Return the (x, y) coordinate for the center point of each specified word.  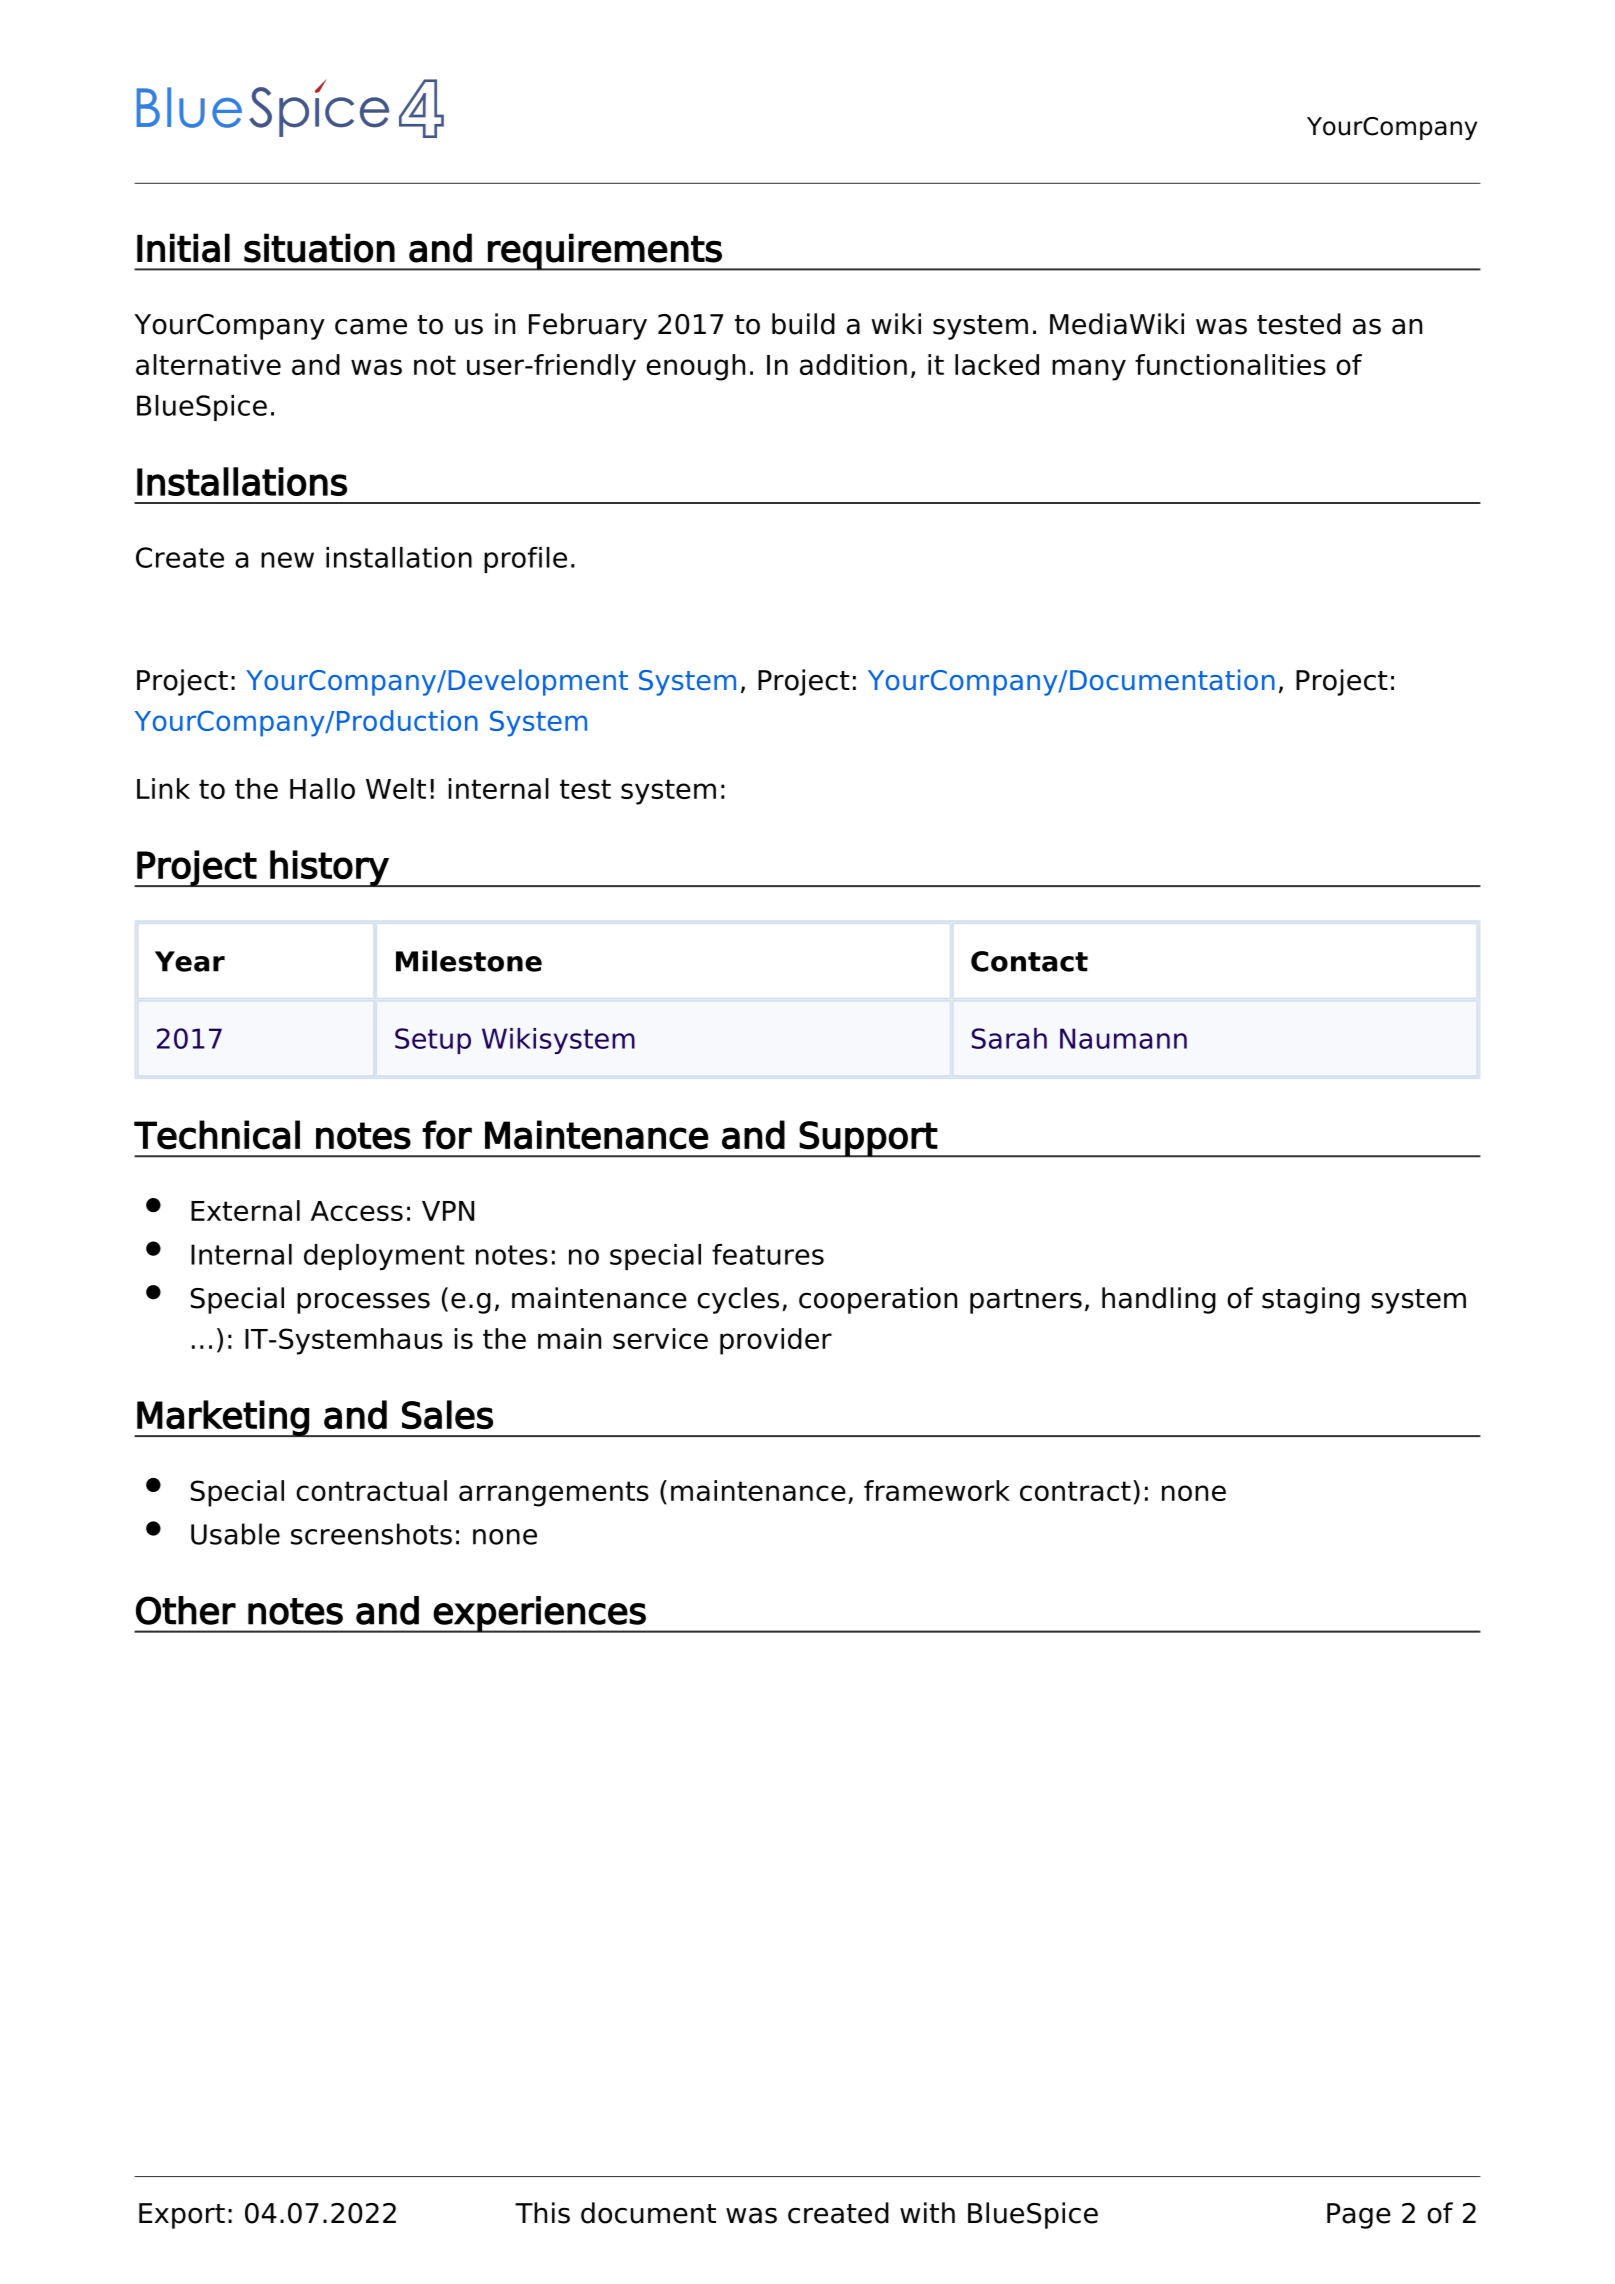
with (927, 2212)
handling (1159, 1300)
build (803, 324)
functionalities (1230, 364)
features (768, 1254)
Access (357, 1211)
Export (182, 2216)
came (371, 327)
